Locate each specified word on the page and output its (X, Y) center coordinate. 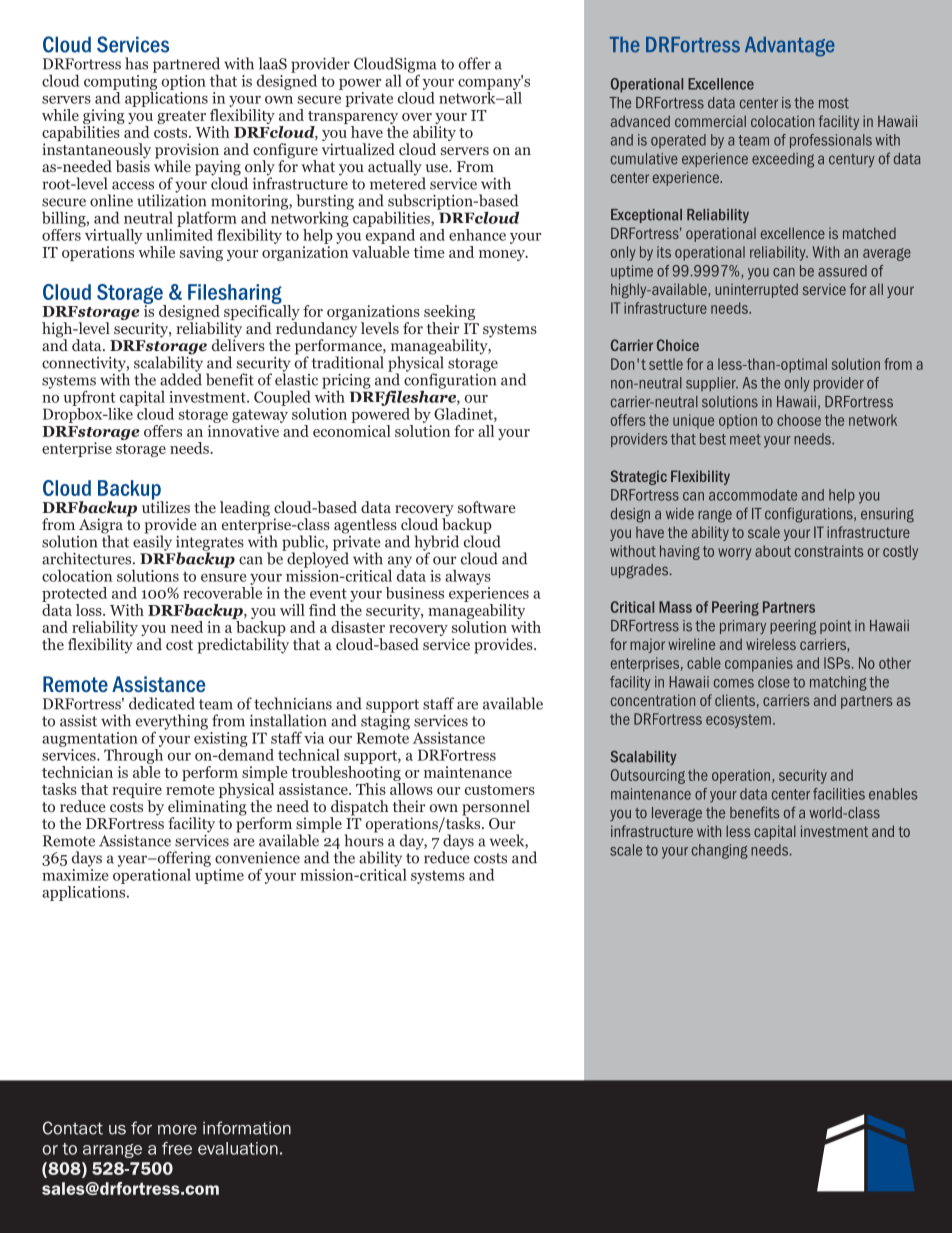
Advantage (790, 47)
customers (500, 790)
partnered (186, 66)
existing (221, 738)
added (181, 378)
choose (799, 420)
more (177, 1130)
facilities (839, 794)
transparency (353, 119)
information (247, 1128)
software (487, 507)
